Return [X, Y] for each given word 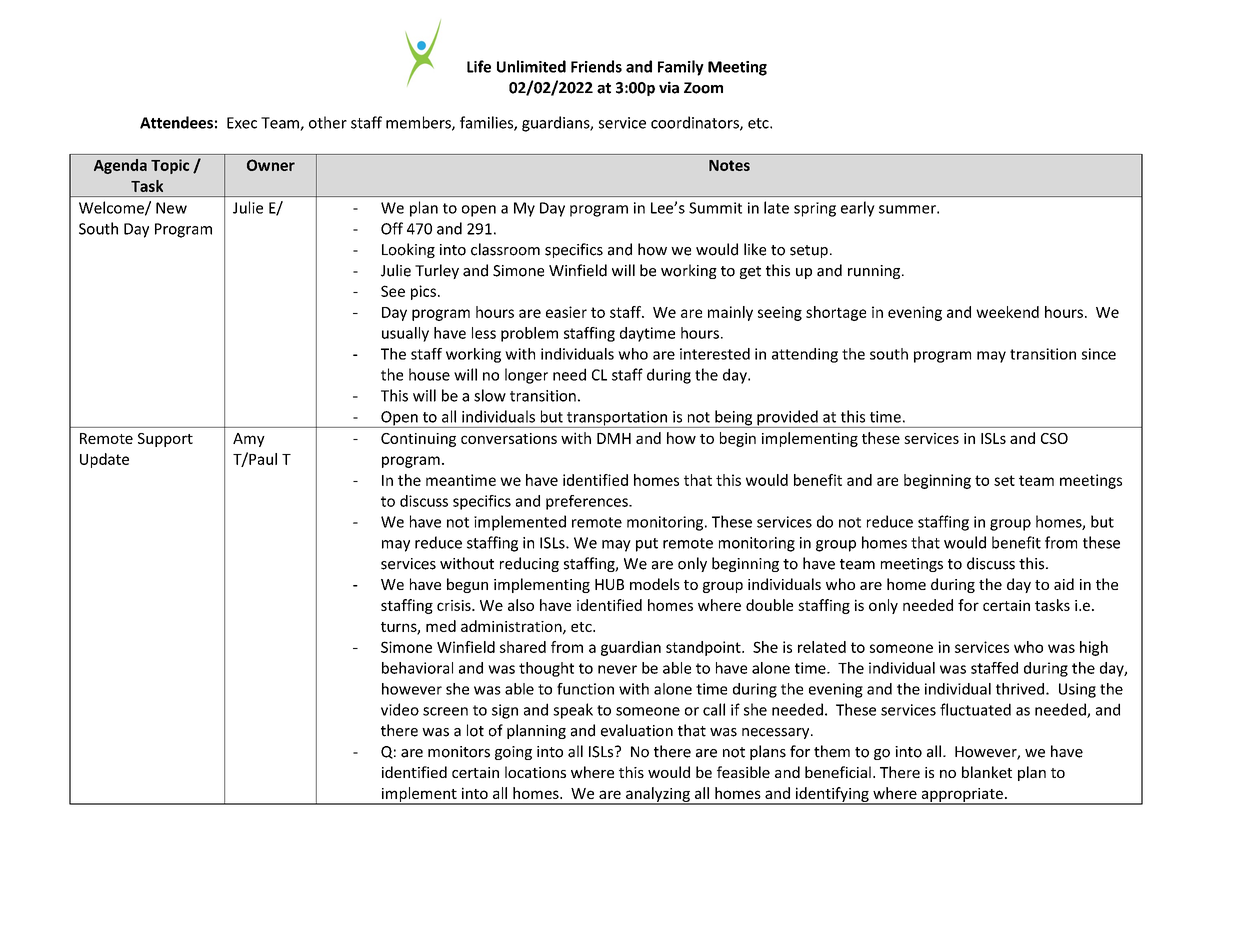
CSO [1054, 438]
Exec [242, 123]
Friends [596, 66]
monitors [459, 752]
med [441, 626]
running [875, 272]
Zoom [703, 88]
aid [1064, 584]
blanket [987, 772]
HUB [609, 584]
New [171, 208]
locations [535, 772]
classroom [505, 249]
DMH [614, 438]
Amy [249, 440]
